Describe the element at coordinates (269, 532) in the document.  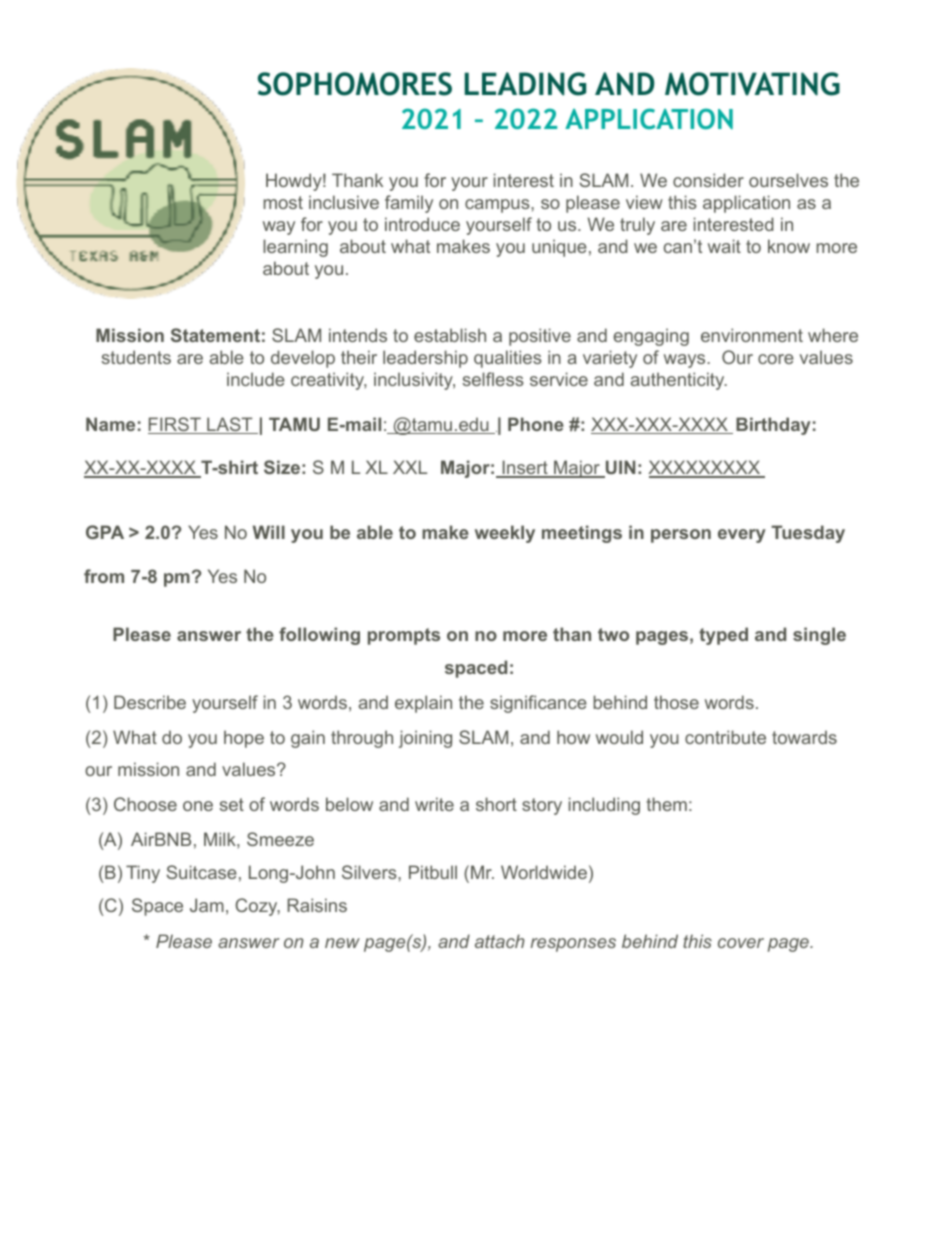
I see `Will` at that location.
